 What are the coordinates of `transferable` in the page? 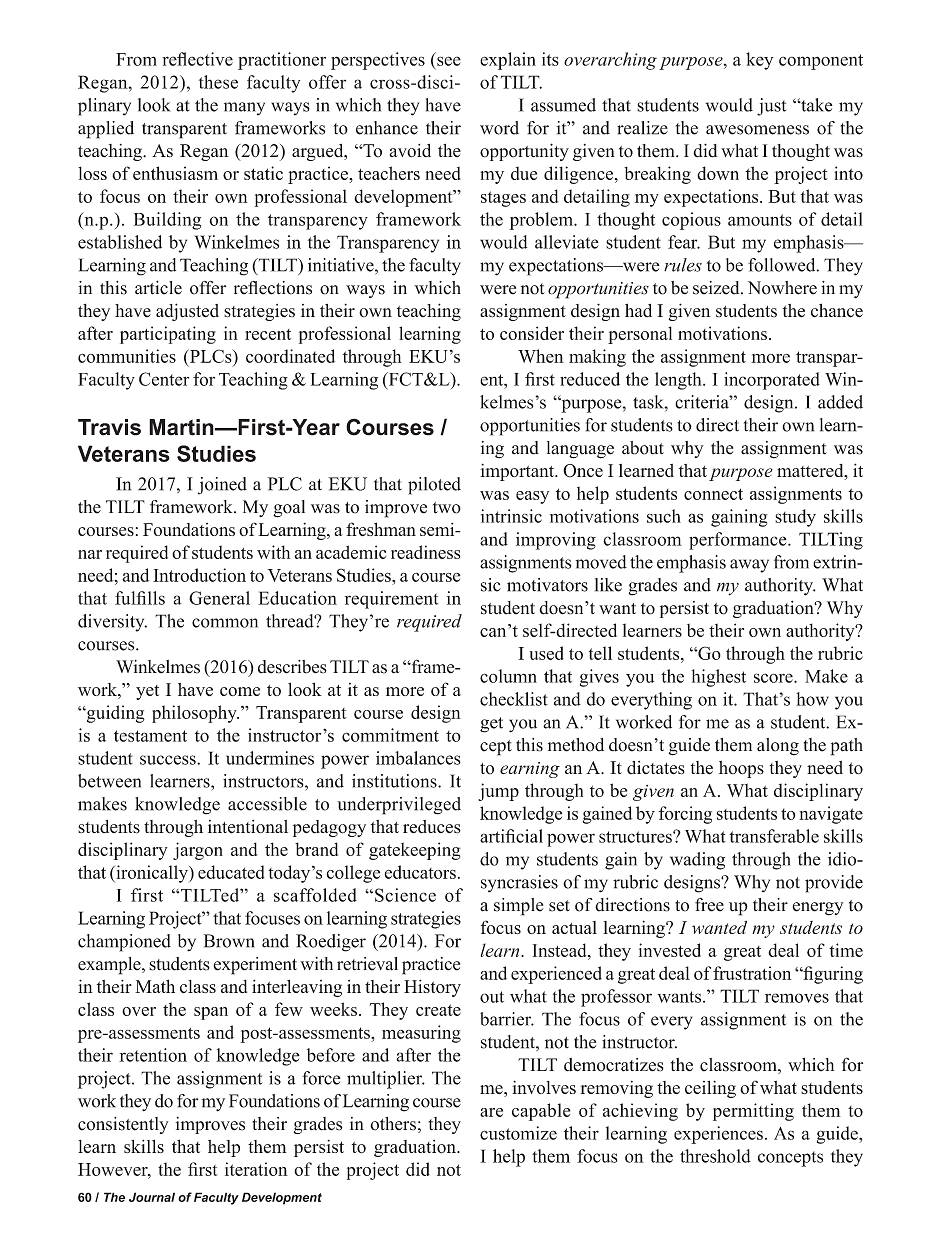 It's located at (774, 836).
